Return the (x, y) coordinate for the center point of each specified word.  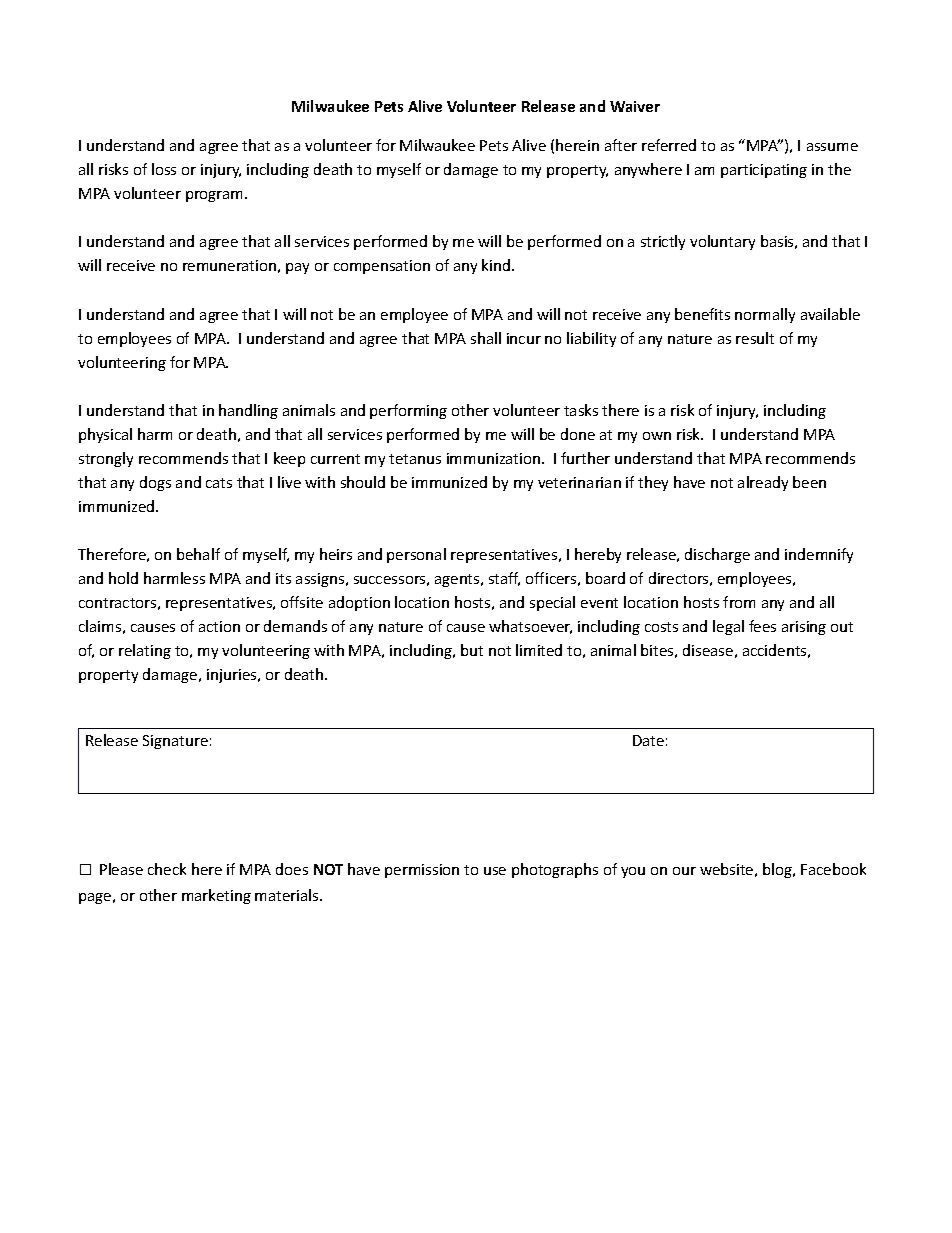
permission (422, 871)
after (621, 145)
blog (778, 870)
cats (219, 483)
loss (164, 169)
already (763, 483)
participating (764, 171)
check (167, 869)
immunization (493, 458)
